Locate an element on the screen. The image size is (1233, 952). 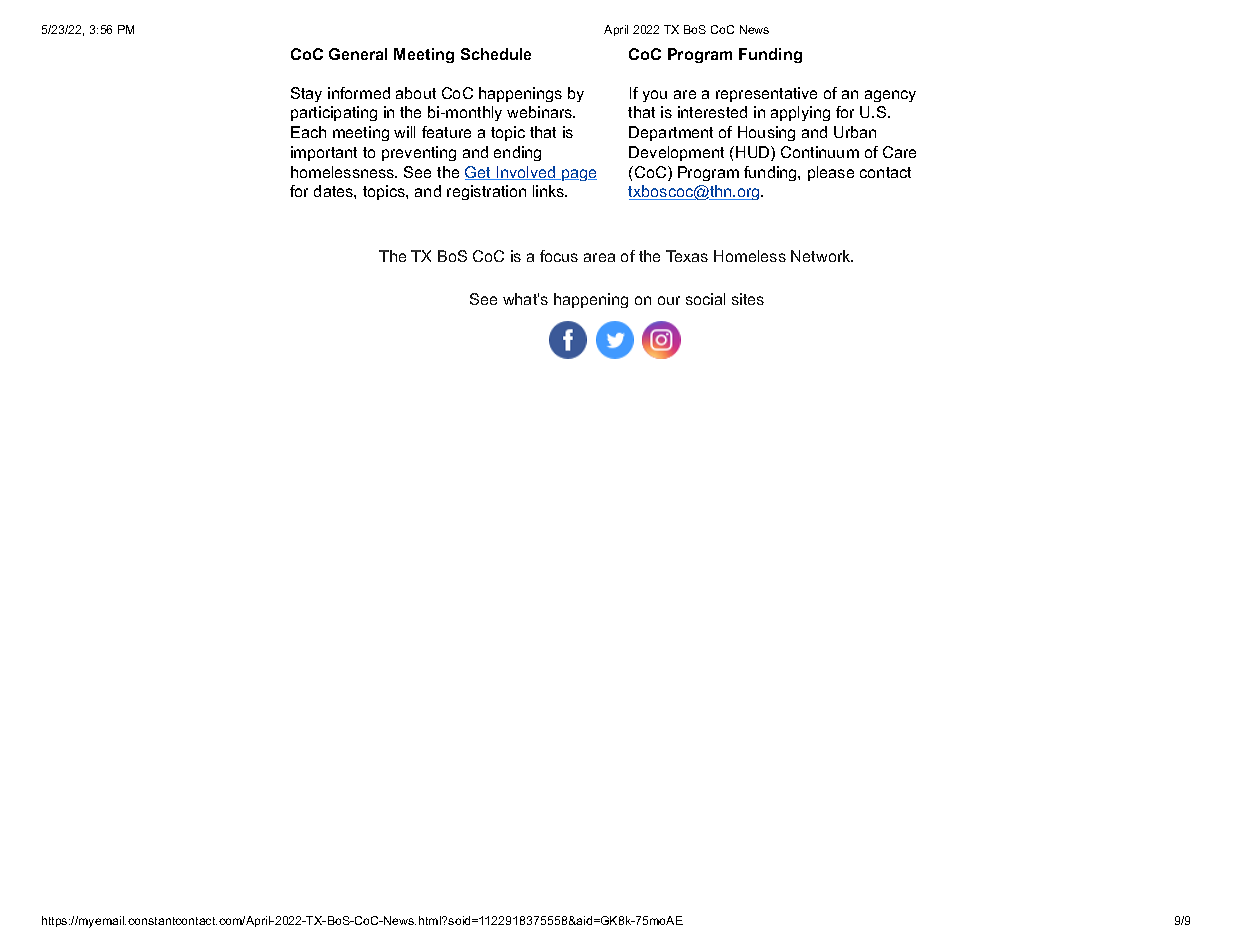
focus is located at coordinates (559, 256).
